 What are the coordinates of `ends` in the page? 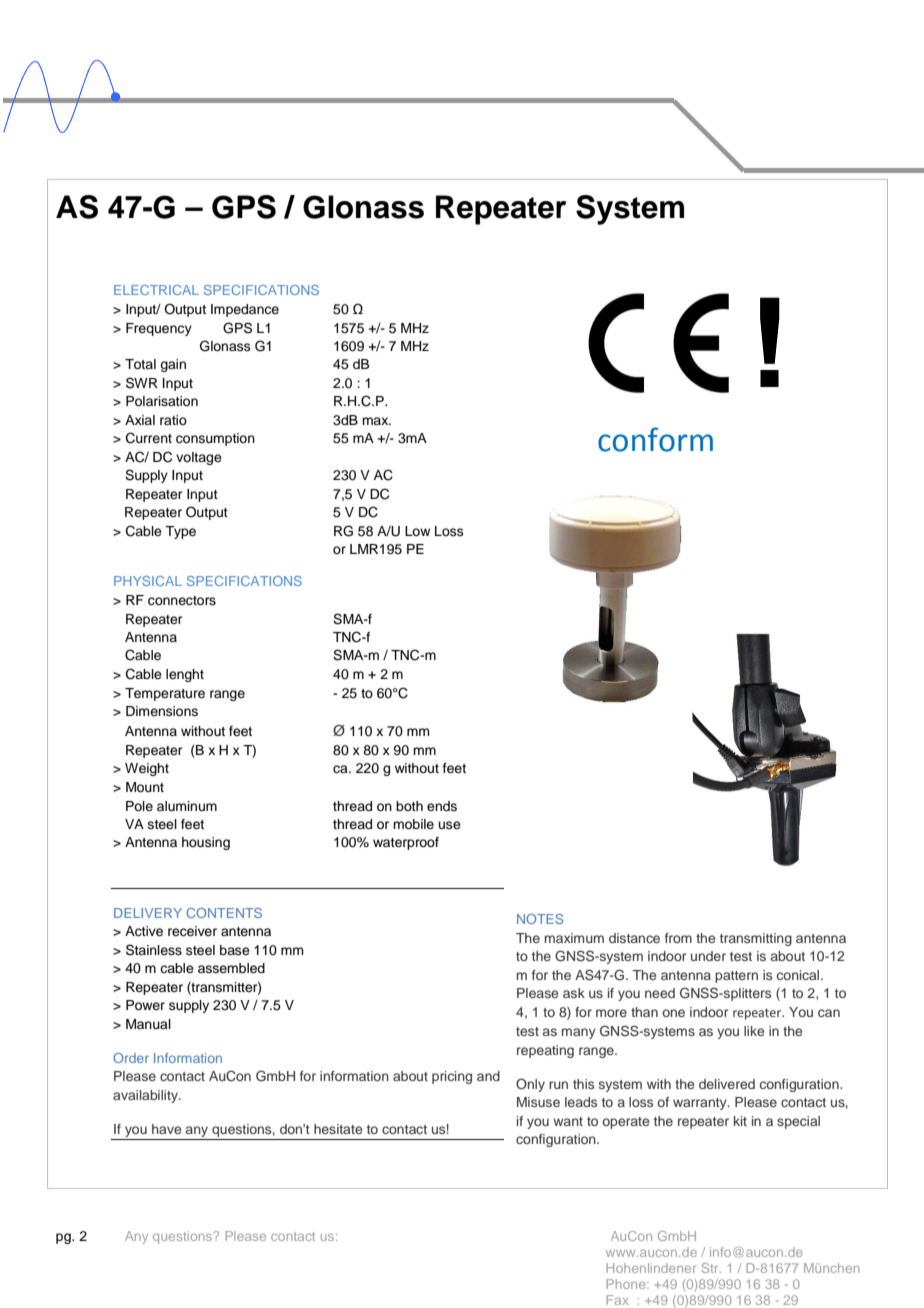 It's located at (442, 806).
